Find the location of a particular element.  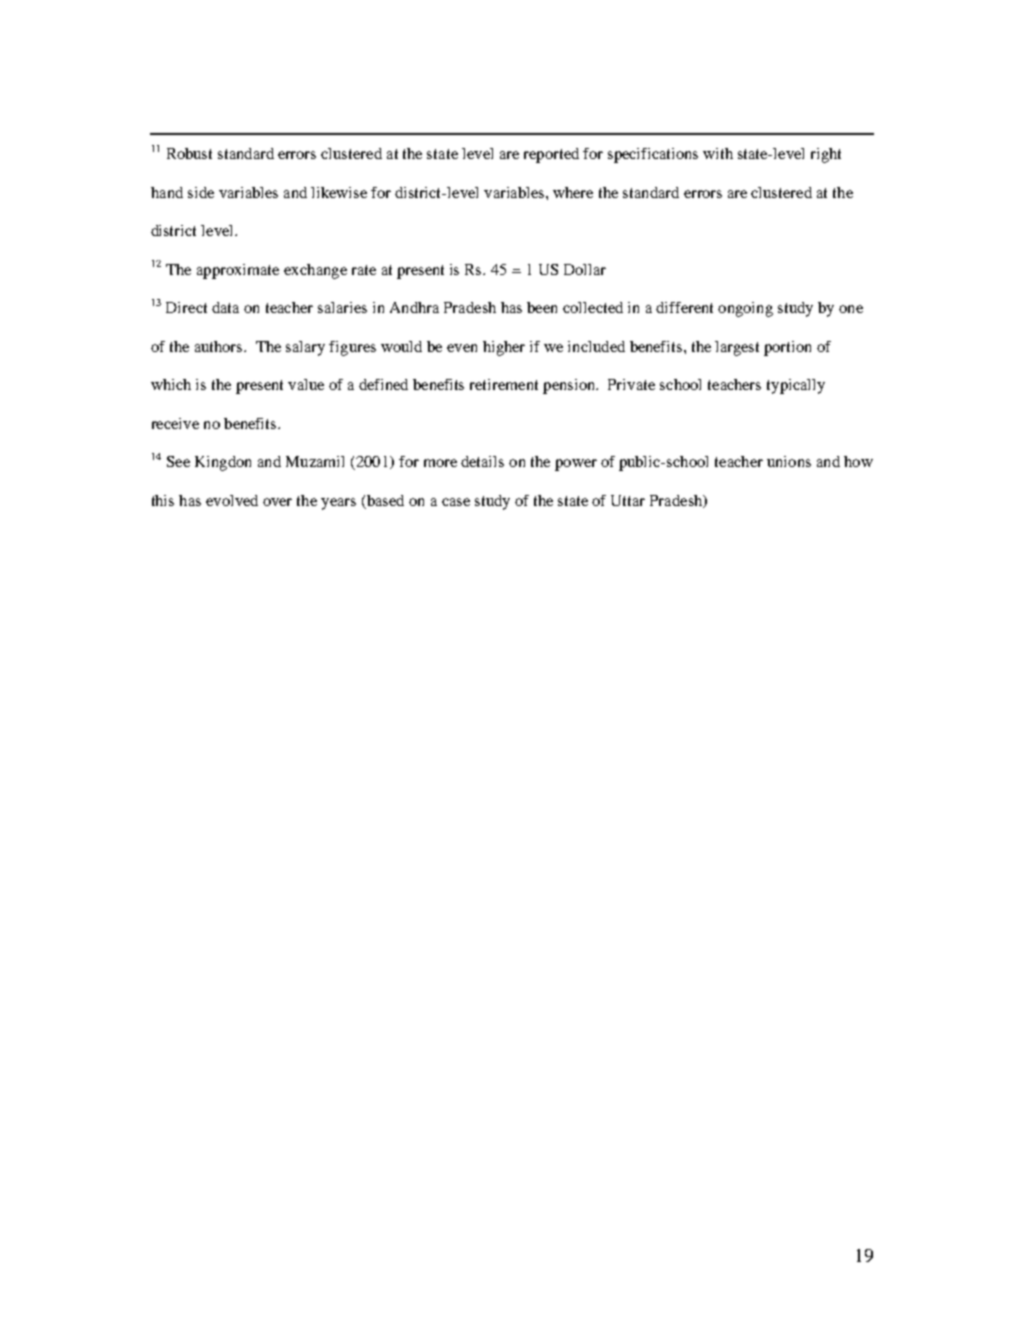

higher is located at coordinates (504, 348).
